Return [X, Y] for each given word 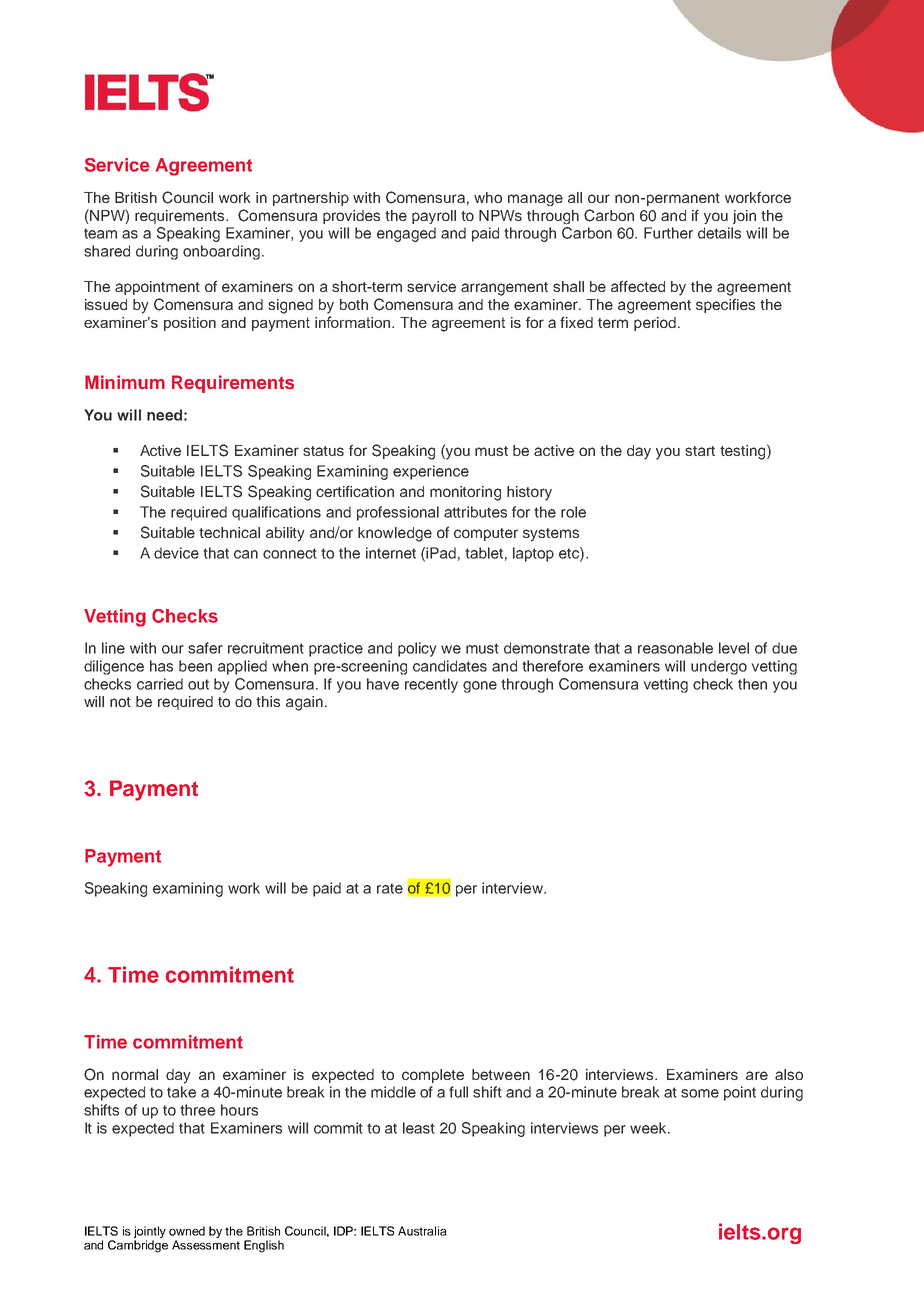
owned [187, 1231]
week [649, 1128]
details [719, 233]
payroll [434, 217]
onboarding [221, 252]
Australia [422, 1231]
